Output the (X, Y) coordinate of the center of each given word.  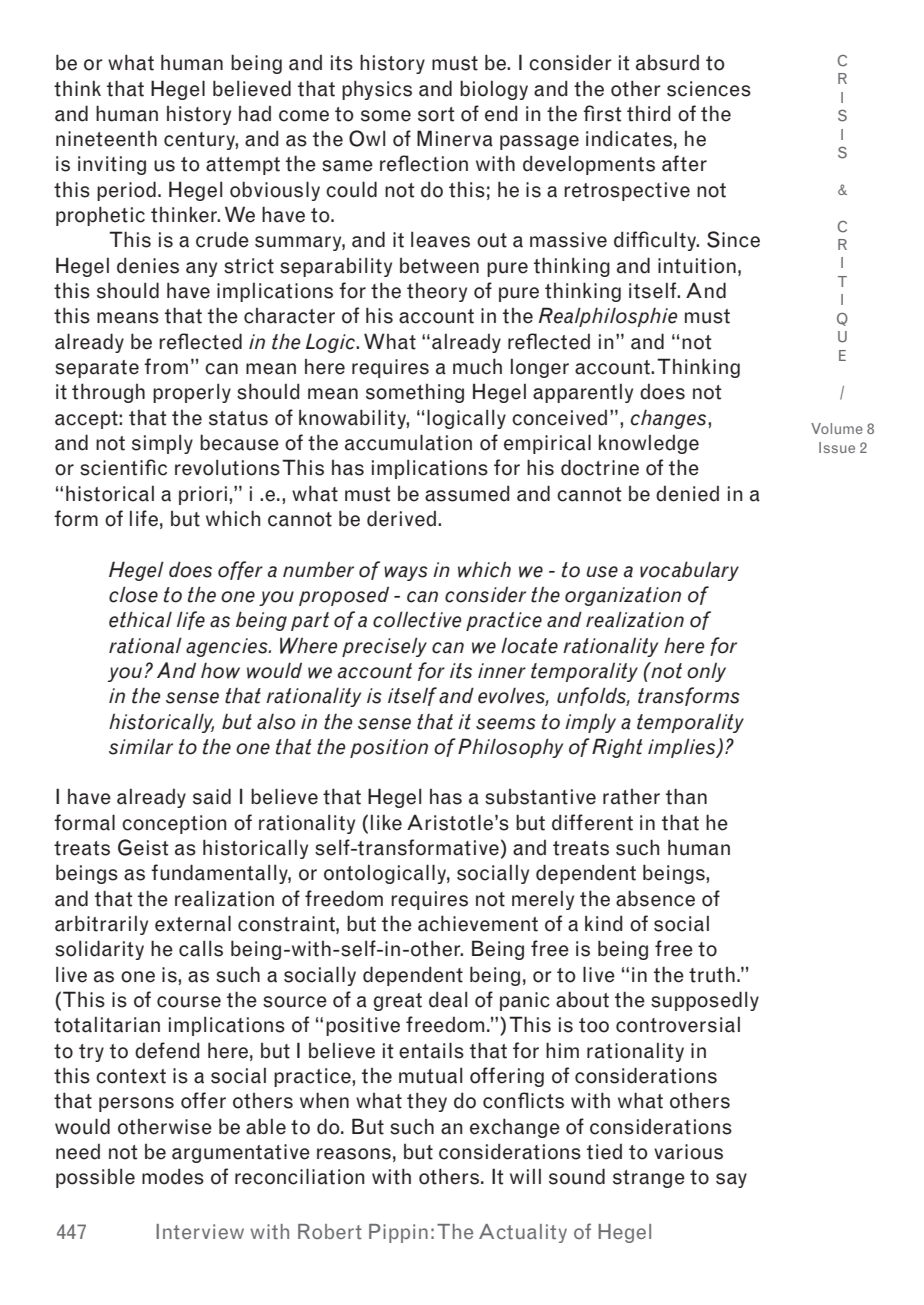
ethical (140, 619)
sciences (709, 89)
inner (502, 671)
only (706, 672)
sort (436, 114)
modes (173, 1176)
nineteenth (106, 139)
